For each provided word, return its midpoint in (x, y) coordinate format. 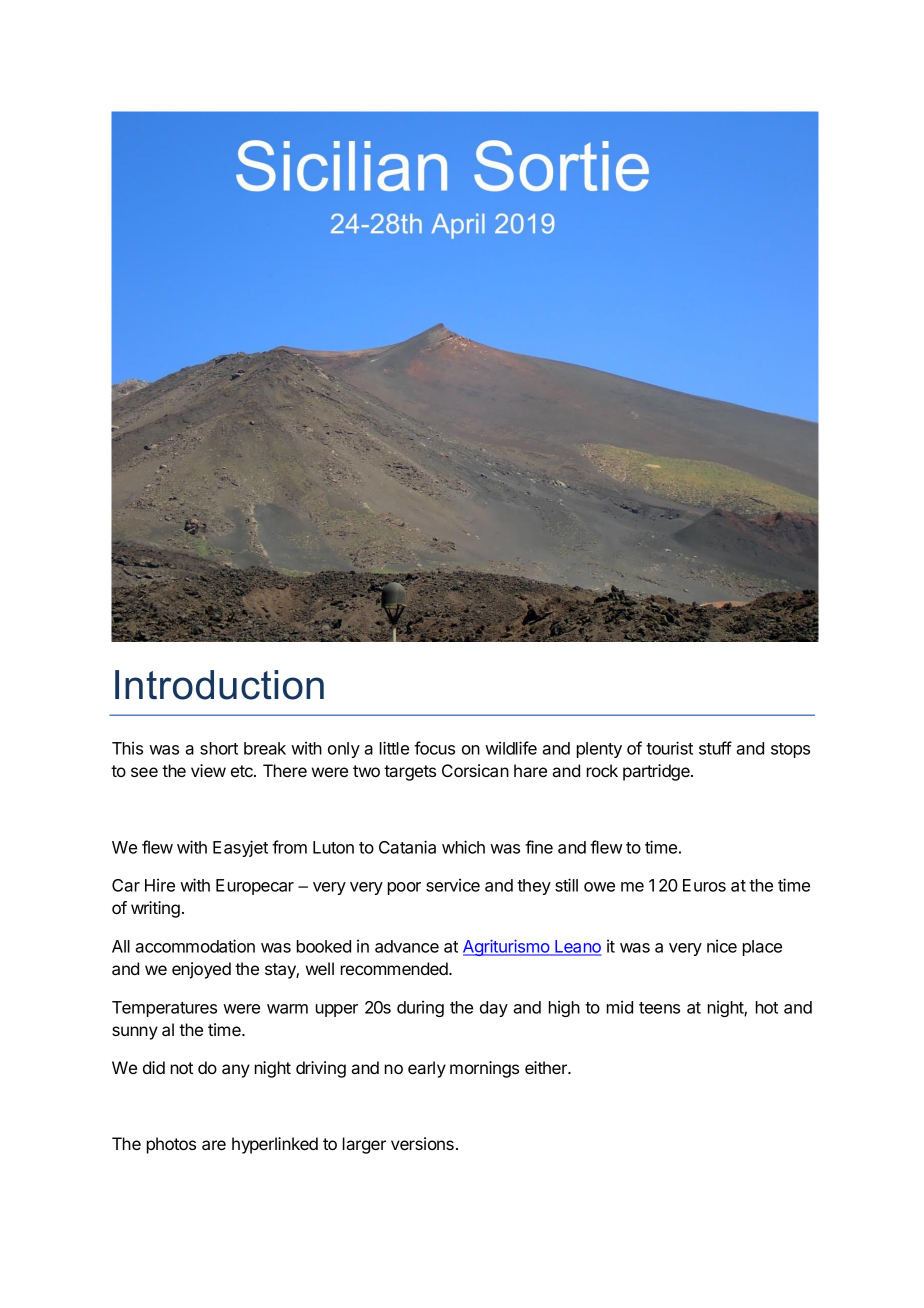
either (547, 1067)
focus (434, 748)
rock (602, 770)
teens (659, 1008)
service (453, 885)
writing (155, 909)
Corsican (475, 770)
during (420, 1008)
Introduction (219, 685)
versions (422, 1143)
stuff (715, 748)
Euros (704, 885)
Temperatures (164, 1009)
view (208, 770)
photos (171, 1145)
